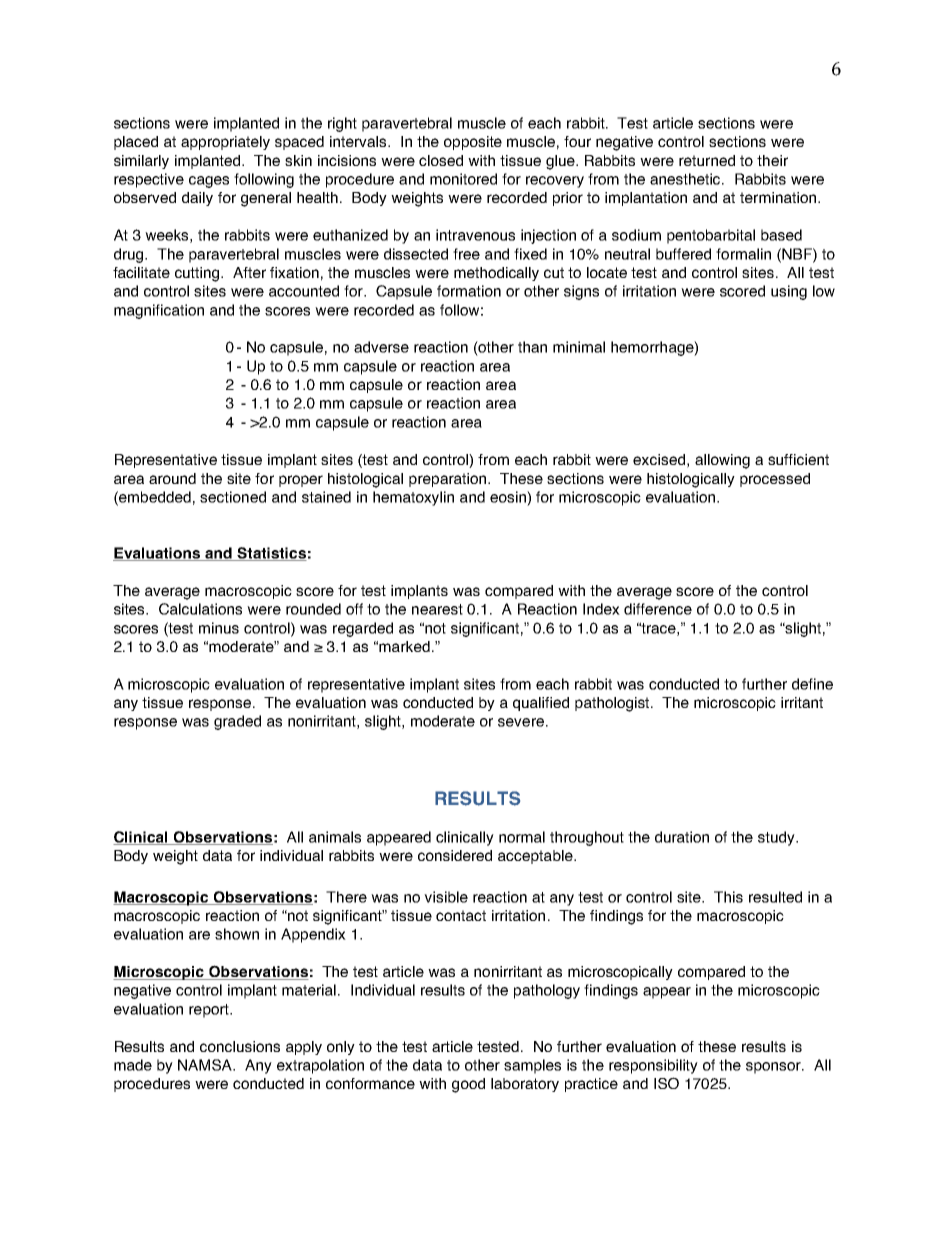  What do you see at coordinates (521, 722) in the screenshot?
I see `severe` at bounding box center [521, 722].
